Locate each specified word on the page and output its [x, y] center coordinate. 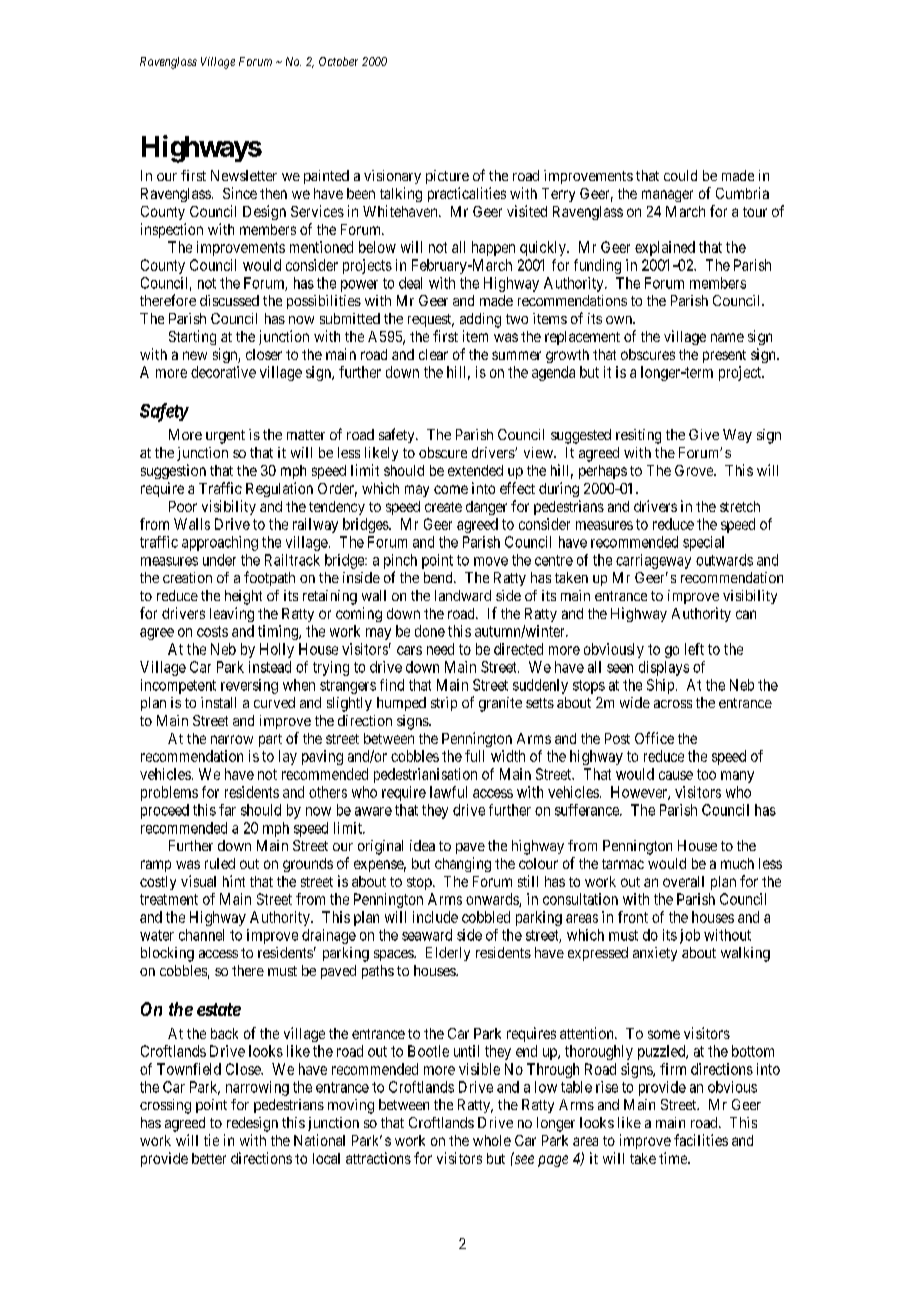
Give [704, 434]
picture [447, 177]
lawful [448, 792]
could [680, 175]
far [227, 810]
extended [475, 470]
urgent [225, 437]
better [209, 1158]
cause [676, 775]
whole [492, 1140]
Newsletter [244, 175]
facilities [701, 1140]
